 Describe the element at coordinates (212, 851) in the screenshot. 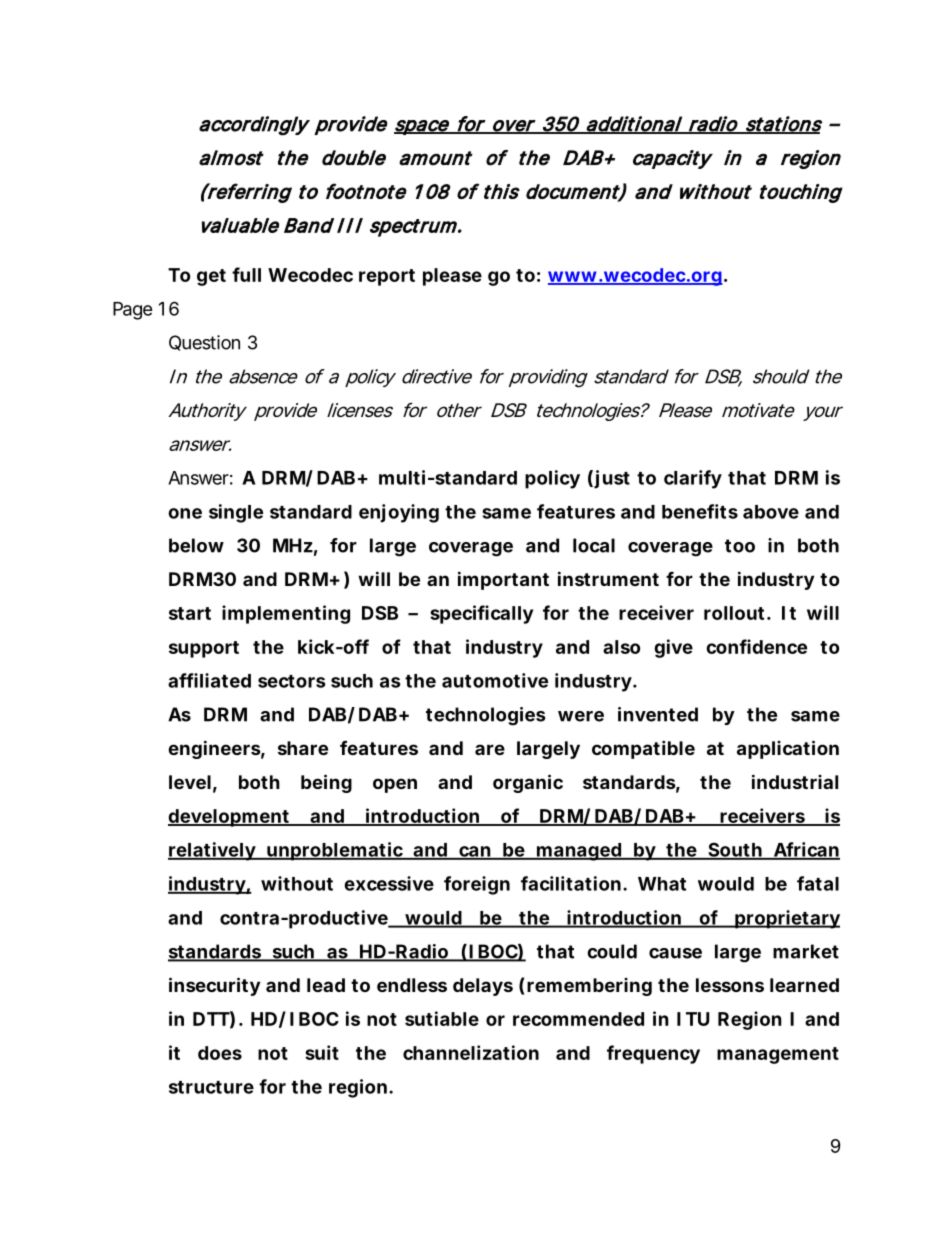

I see `relatively` at that location.
